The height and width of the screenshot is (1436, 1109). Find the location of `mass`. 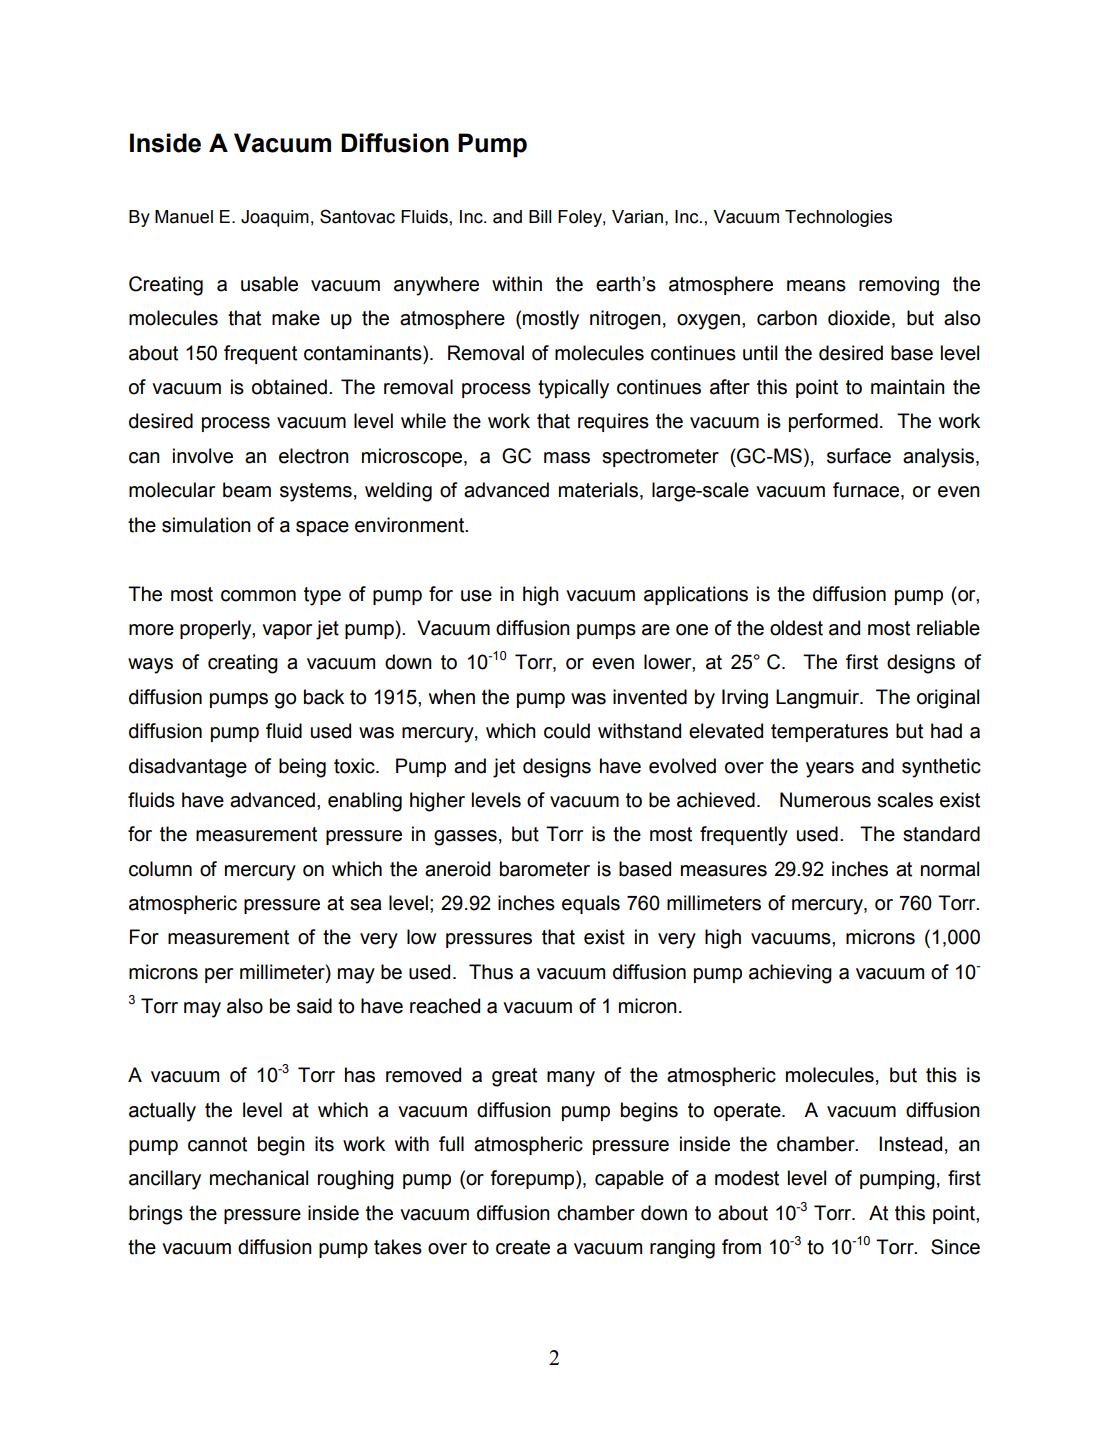

mass is located at coordinates (567, 458).
